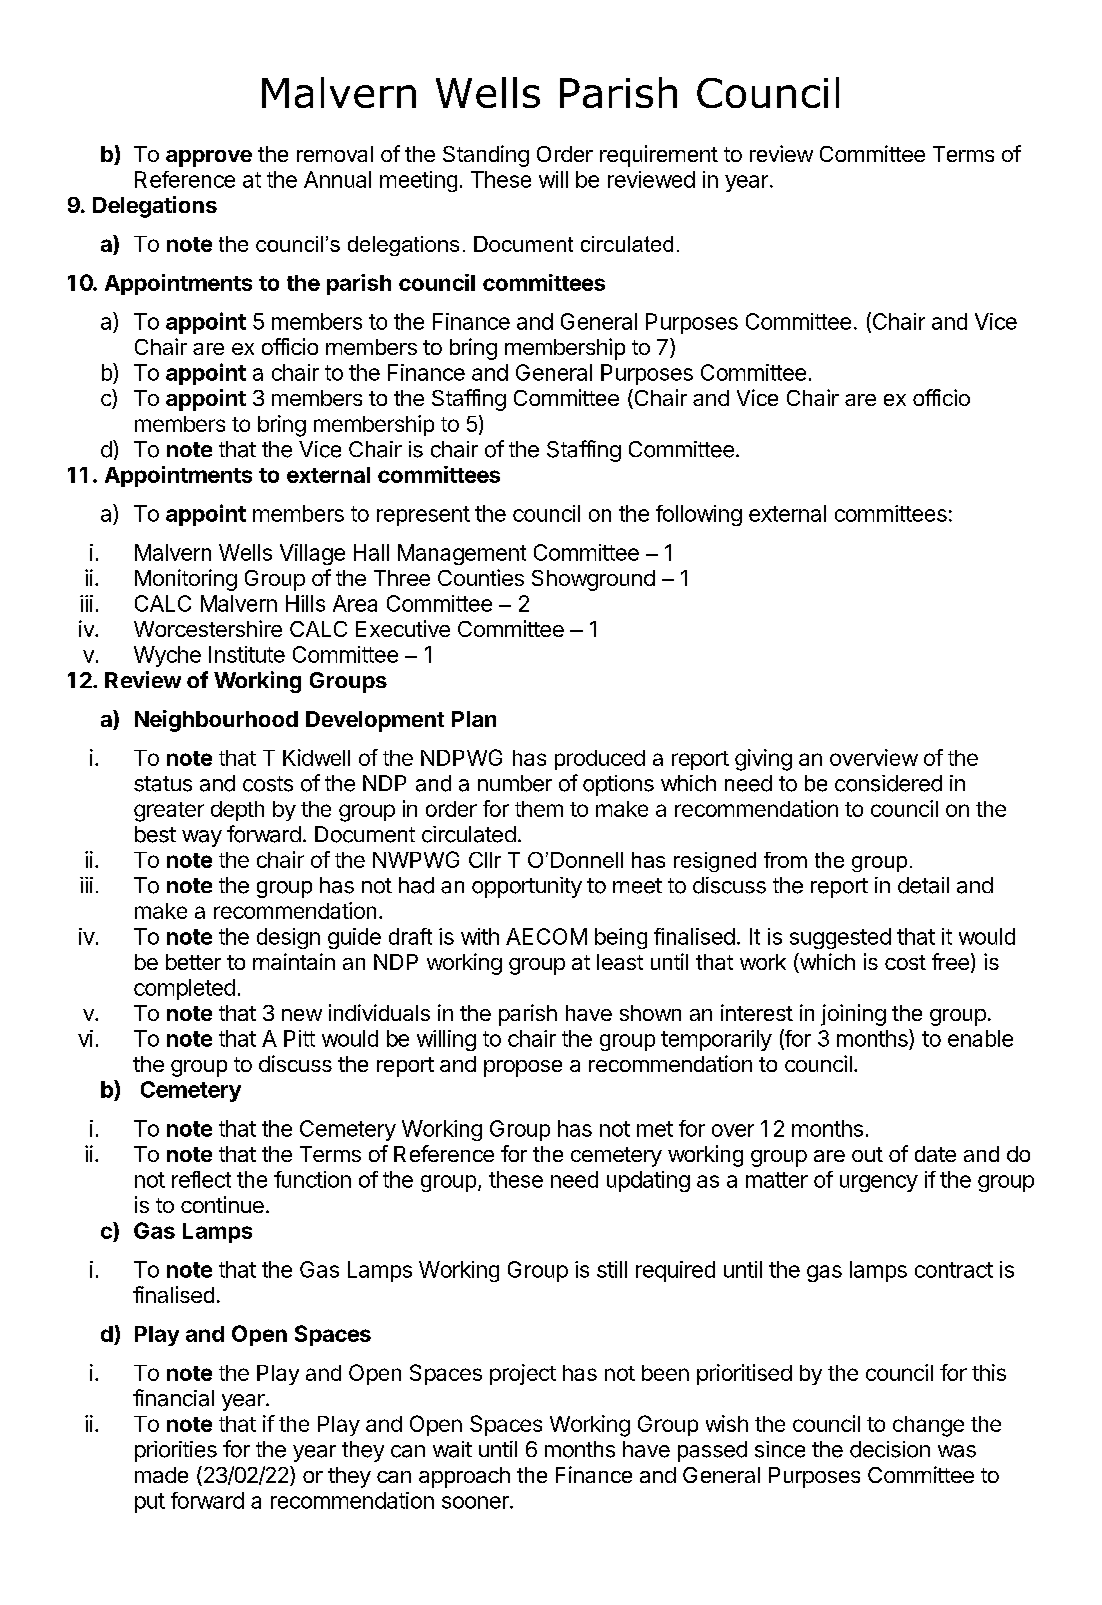 The image size is (1102, 1605). I want to click on Worcestershire, so click(208, 628).
